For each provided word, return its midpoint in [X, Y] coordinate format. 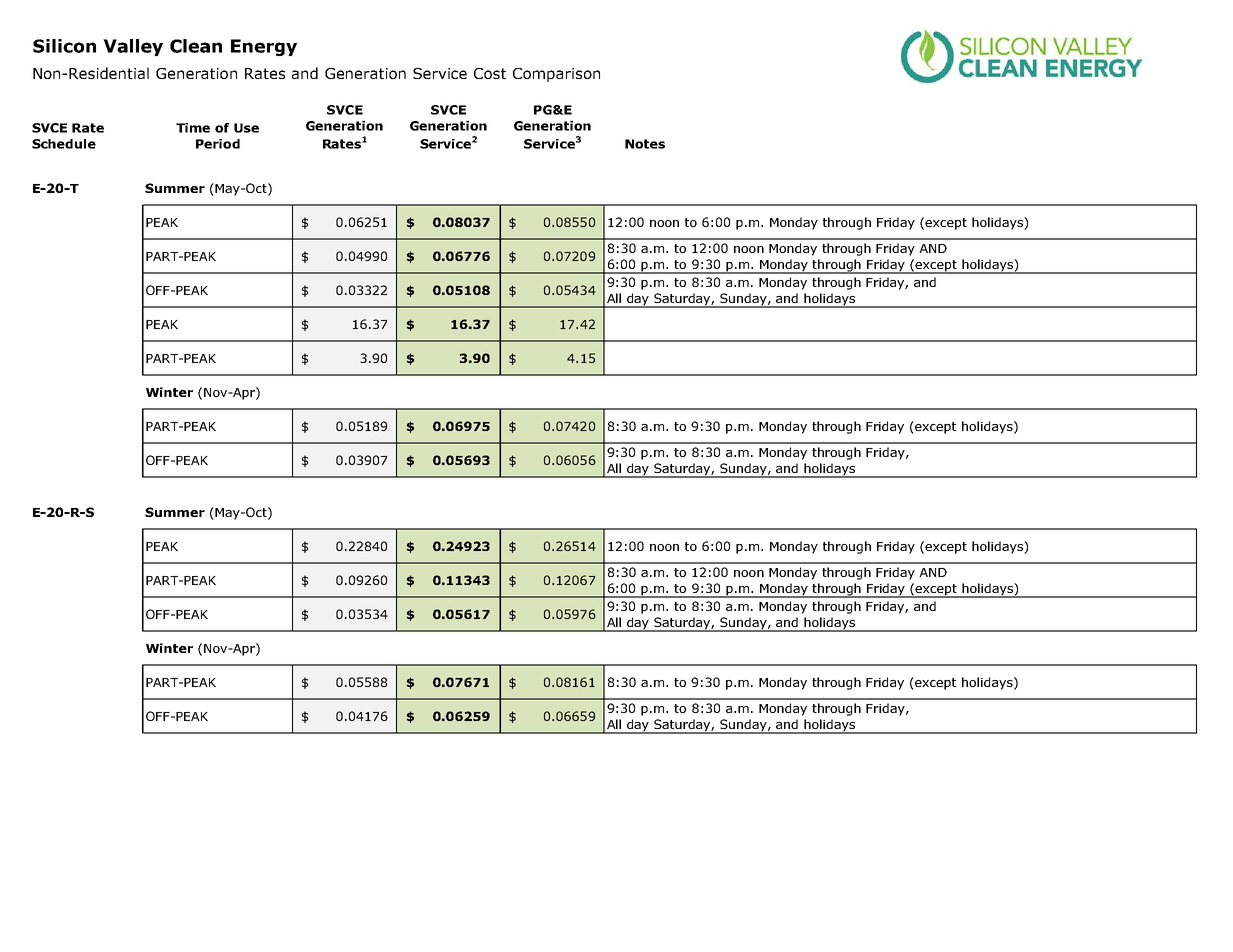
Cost [490, 73]
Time [193, 128]
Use [246, 128]
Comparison [556, 75]
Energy [264, 47]
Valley [133, 47]
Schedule [64, 144]
